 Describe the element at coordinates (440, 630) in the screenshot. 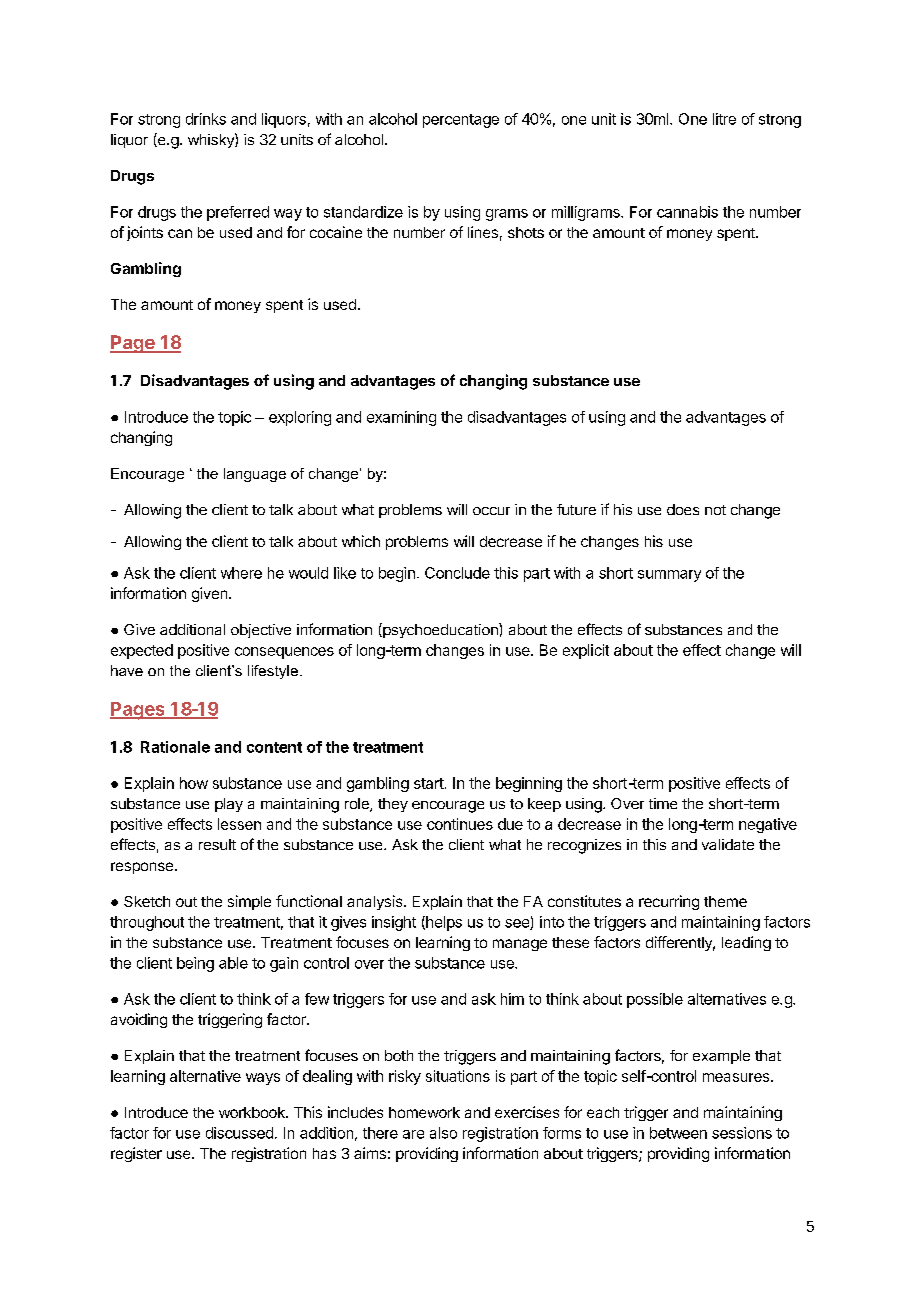

I see `psychoeducation` at that location.
